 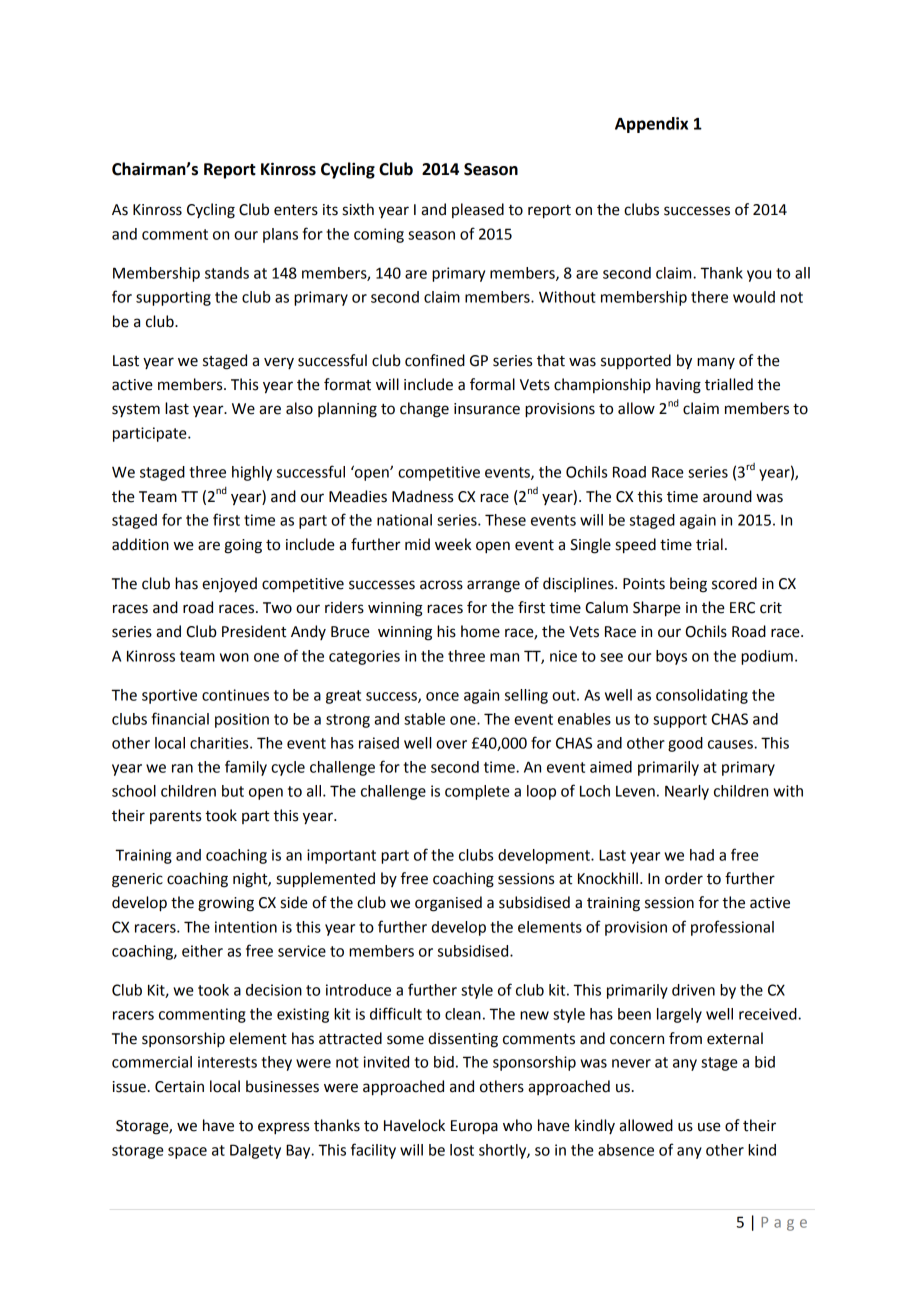 I want to click on space, so click(x=187, y=1153).
